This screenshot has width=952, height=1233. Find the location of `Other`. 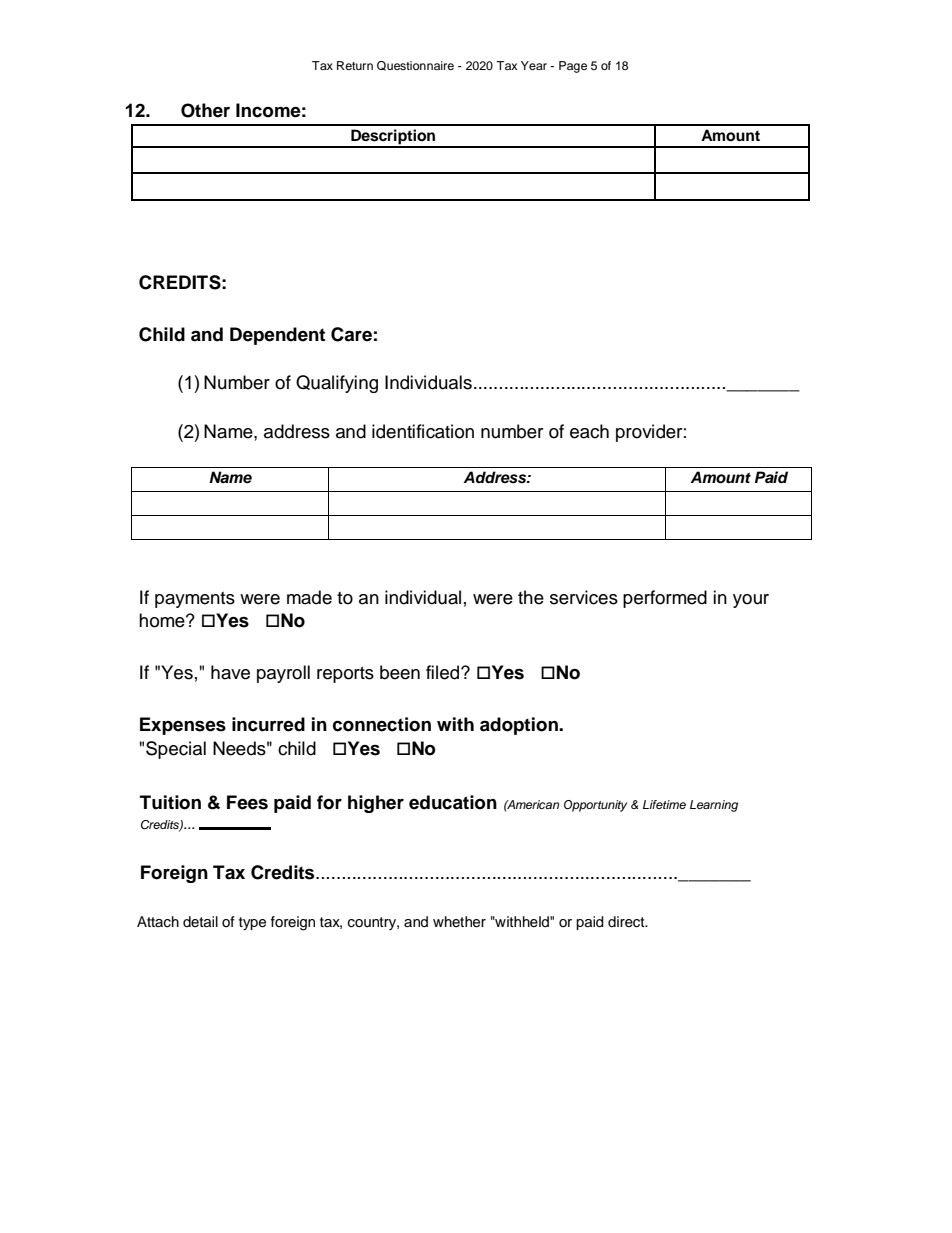

Other is located at coordinates (205, 110).
